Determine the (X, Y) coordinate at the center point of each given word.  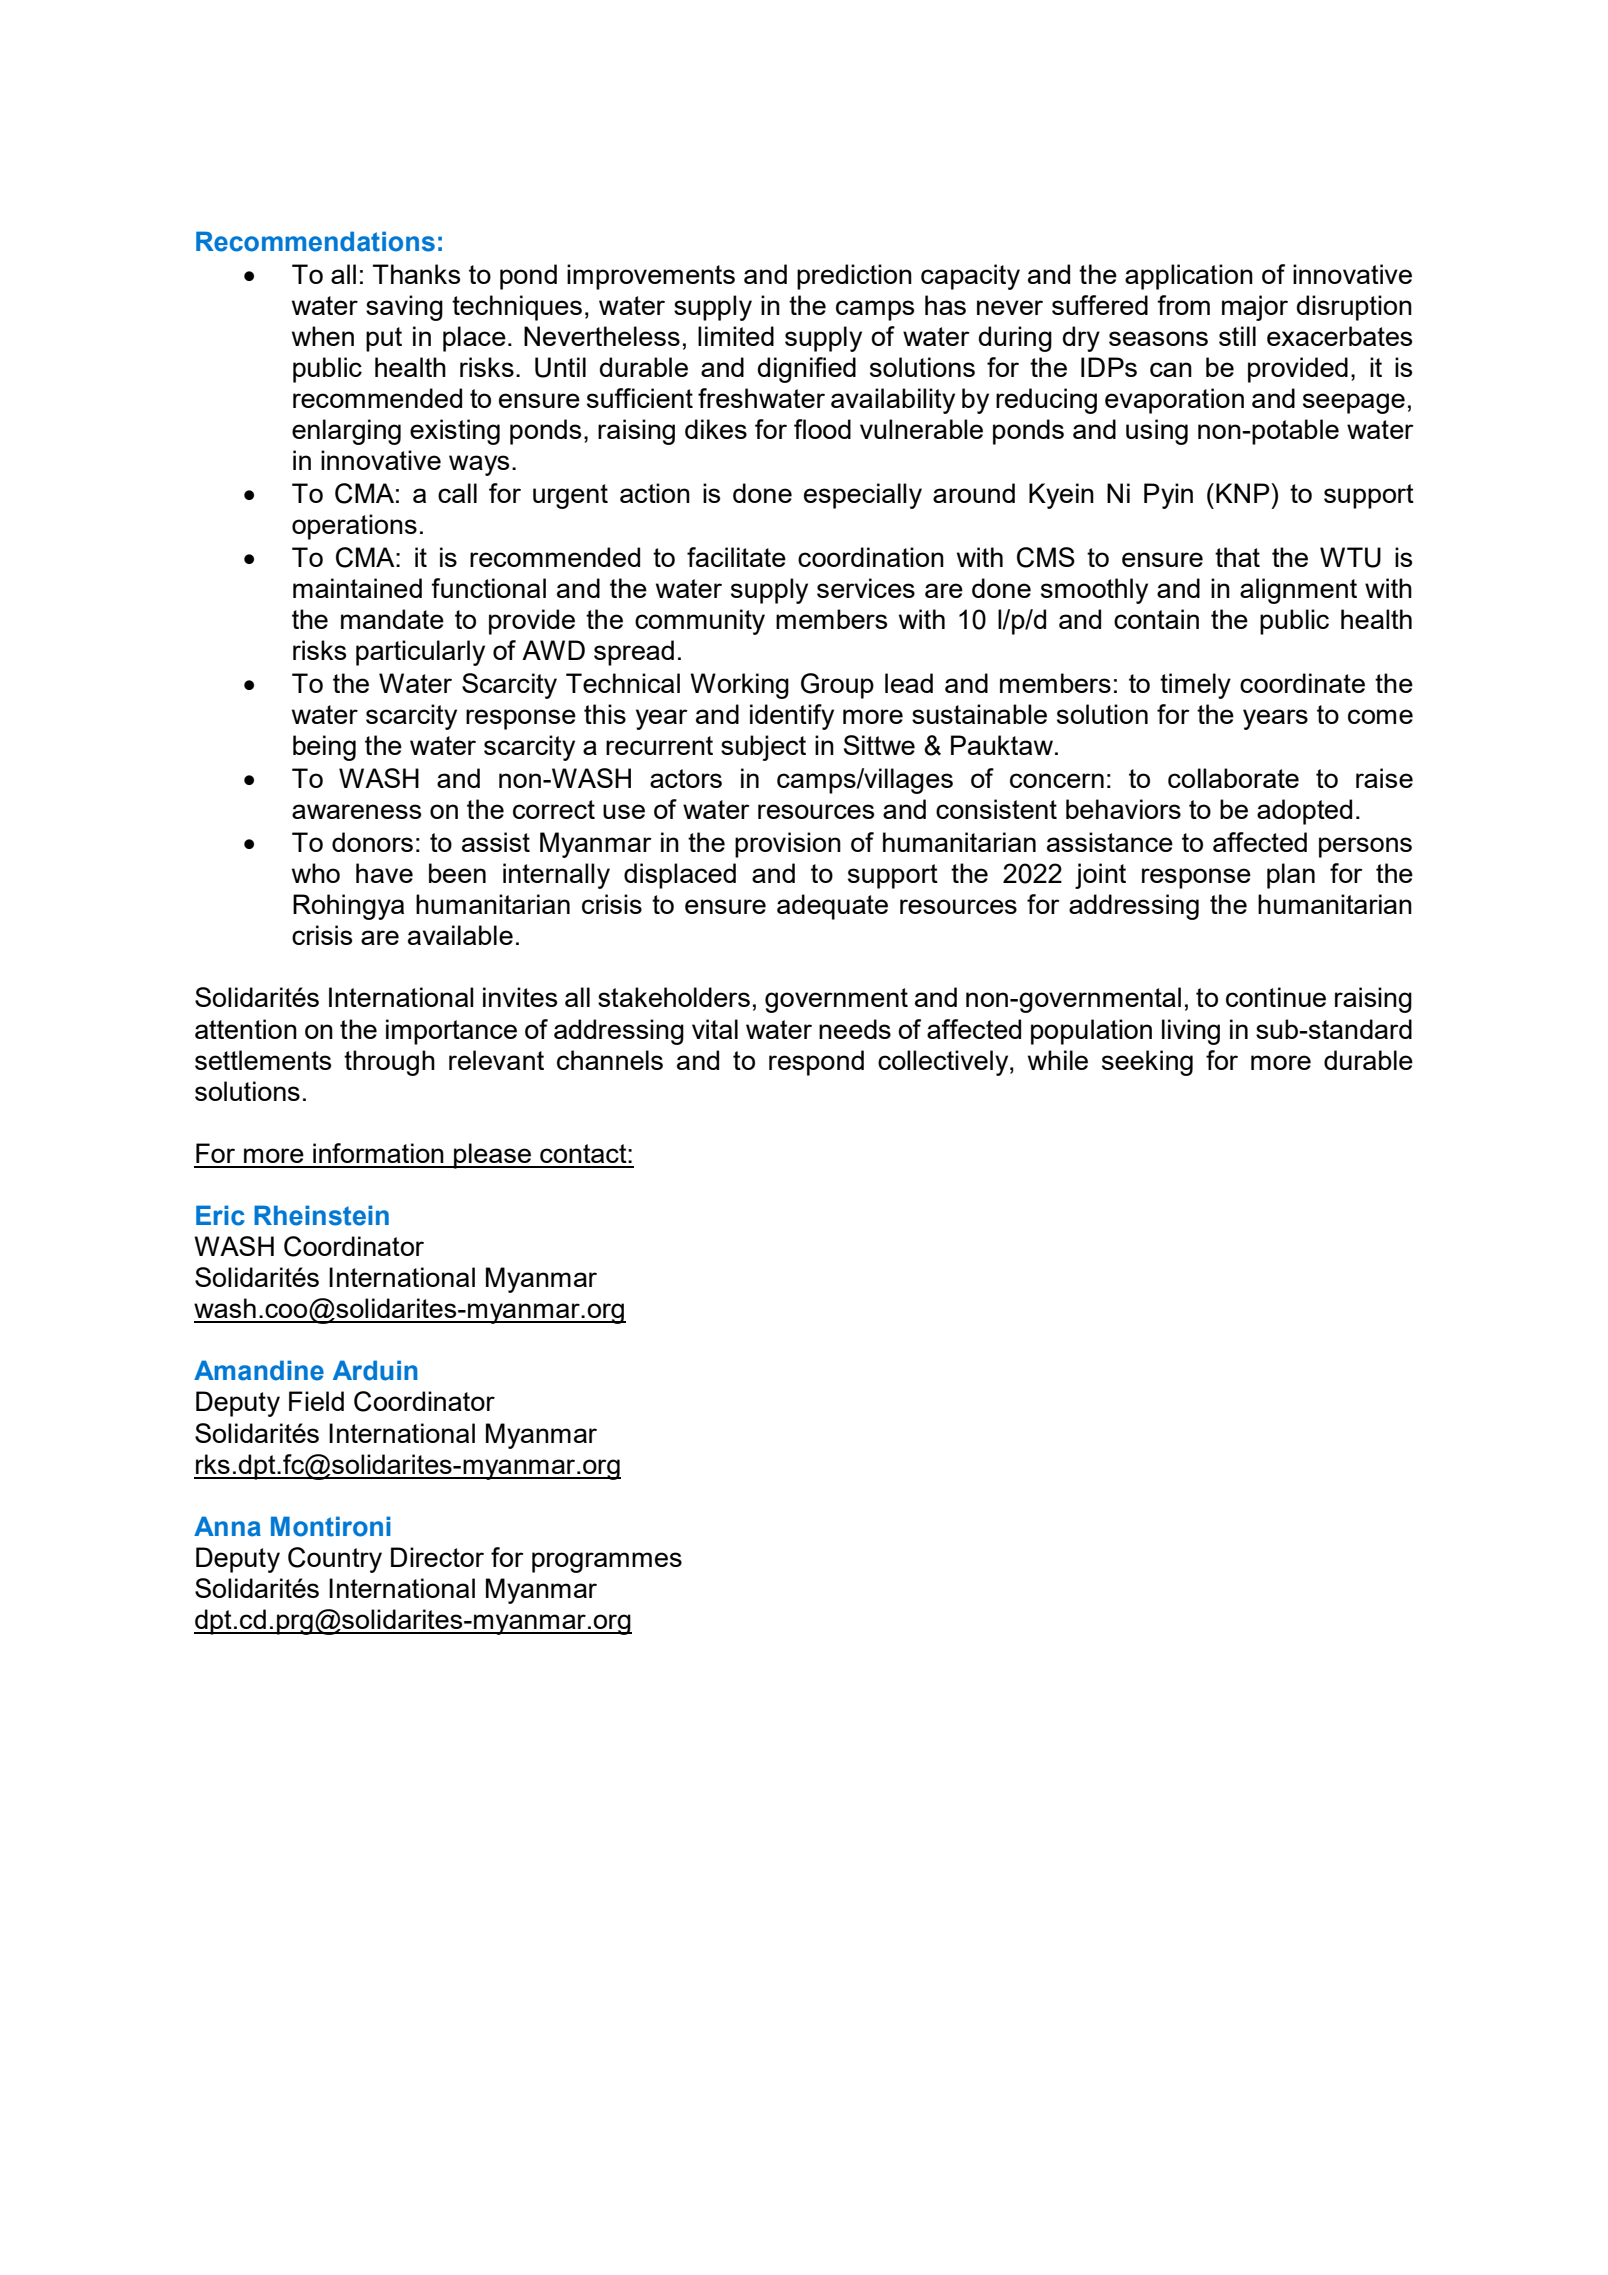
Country (335, 1560)
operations (354, 527)
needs (855, 1029)
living (1191, 1032)
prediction (854, 277)
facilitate (736, 557)
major (1255, 308)
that (1237, 557)
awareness (356, 811)
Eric (220, 1215)
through (389, 1063)
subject (763, 748)
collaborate (1233, 778)
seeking (1147, 1063)
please (493, 1156)
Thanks (416, 274)
